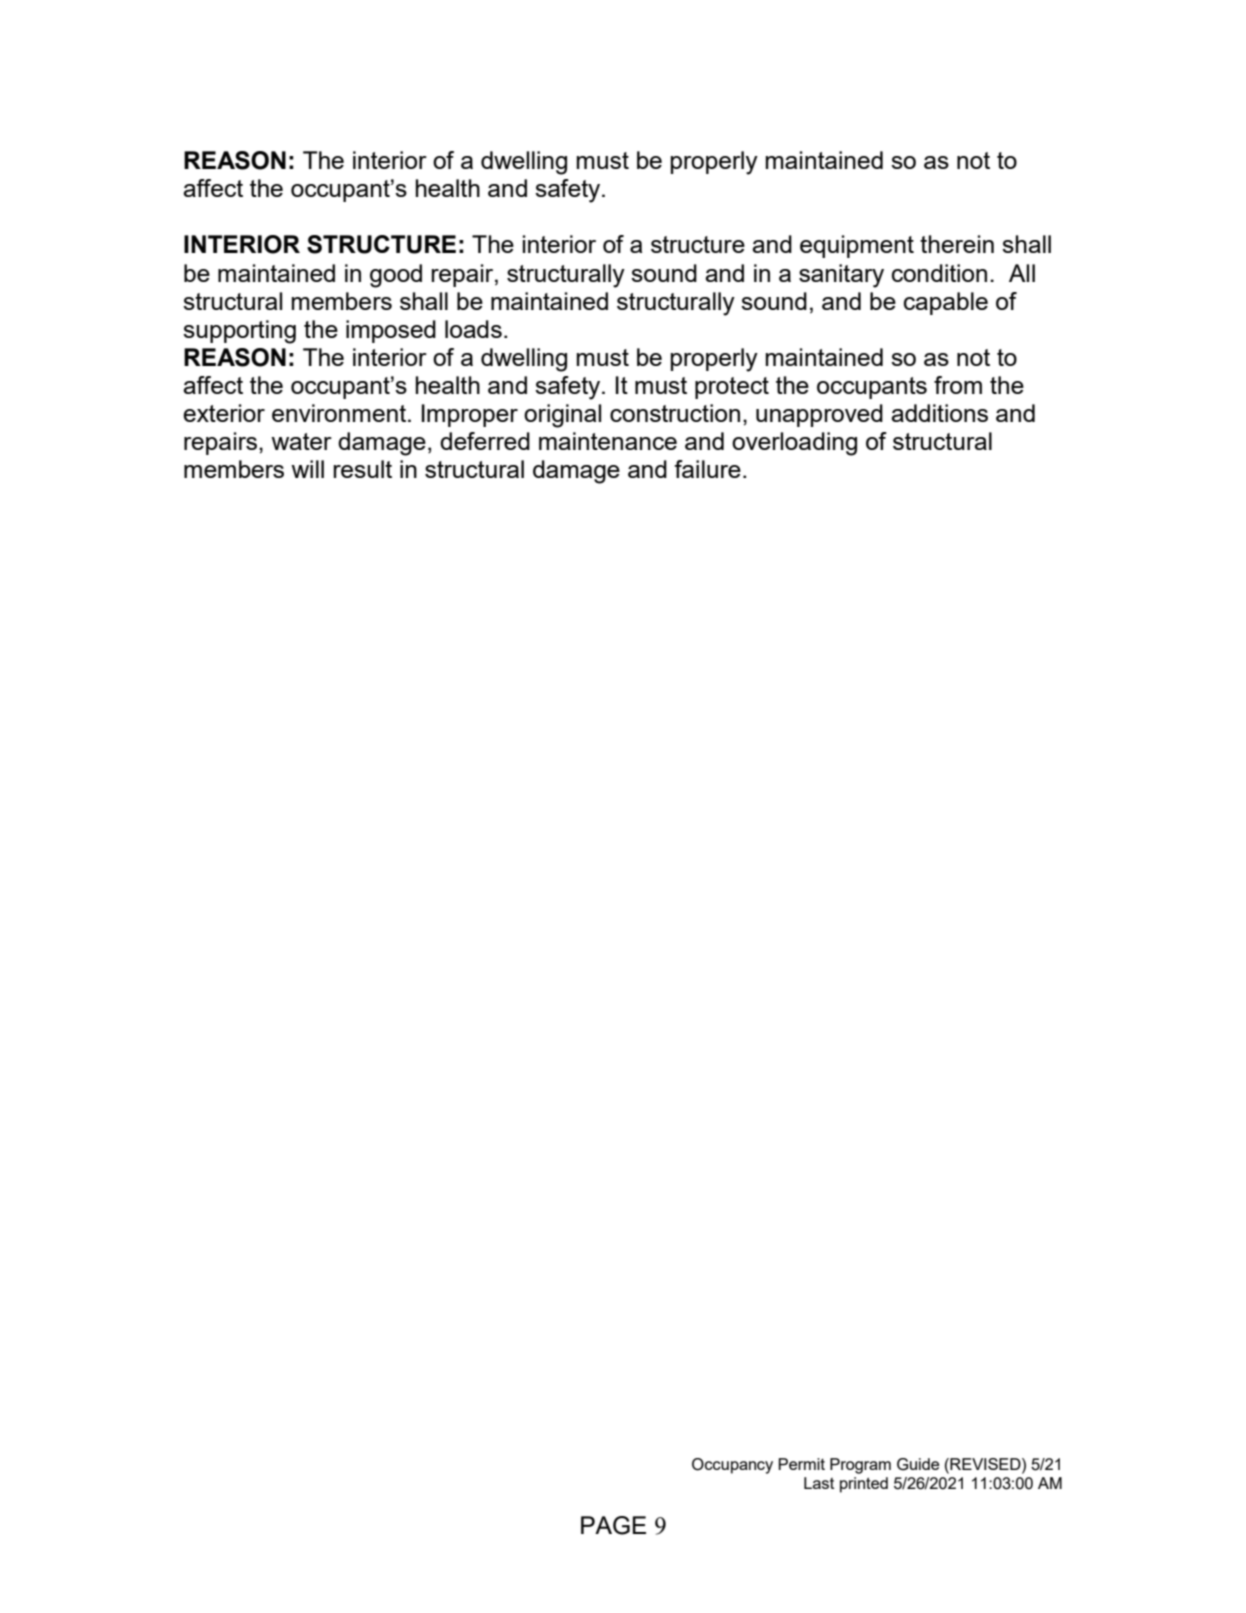 The image size is (1246, 1613). Describe the element at coordinates (918, 1464) in the screenshot. I see `Guide` at that location.
